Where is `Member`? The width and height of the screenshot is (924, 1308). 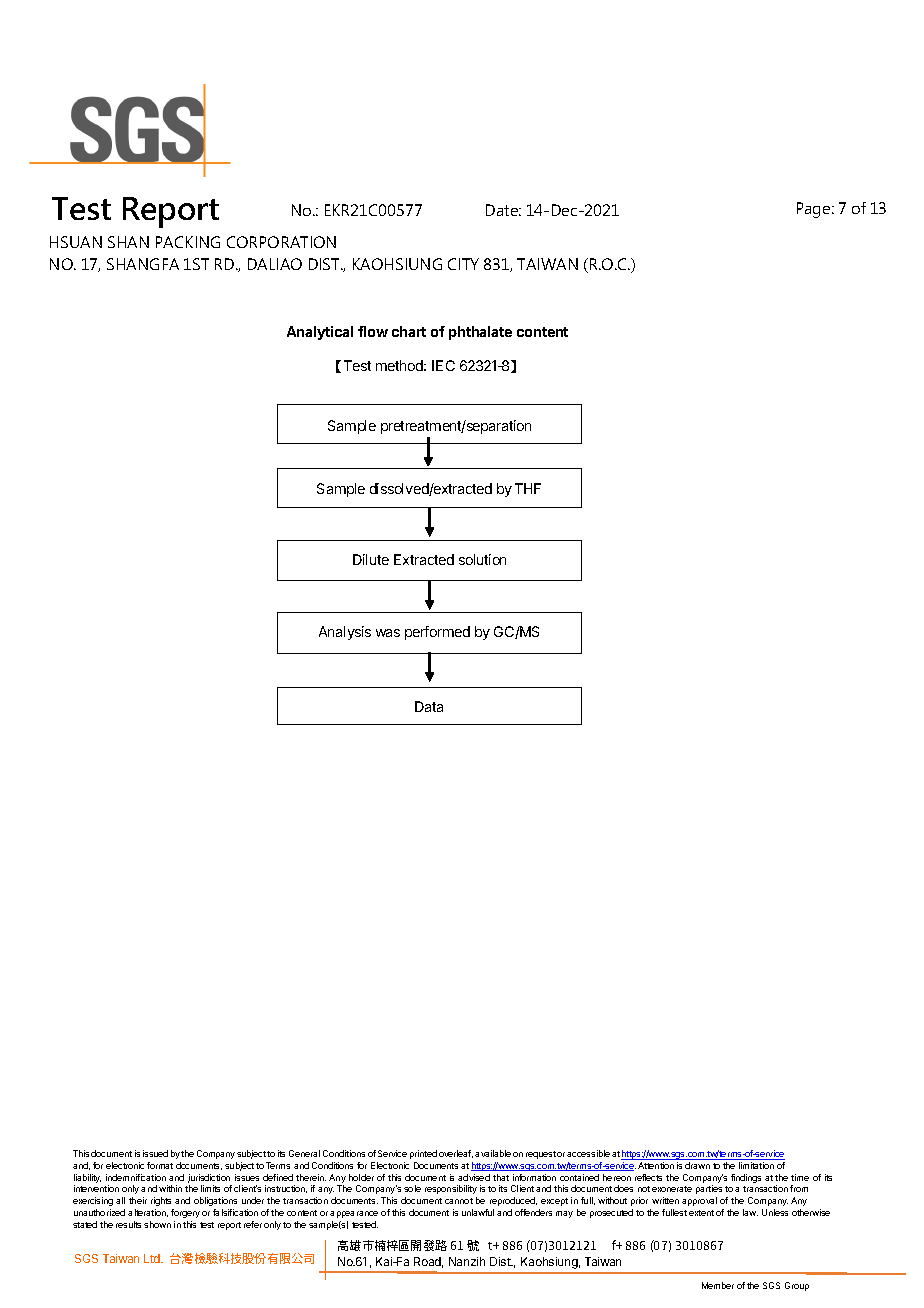 Member is located at coordinates (718, 1285).
